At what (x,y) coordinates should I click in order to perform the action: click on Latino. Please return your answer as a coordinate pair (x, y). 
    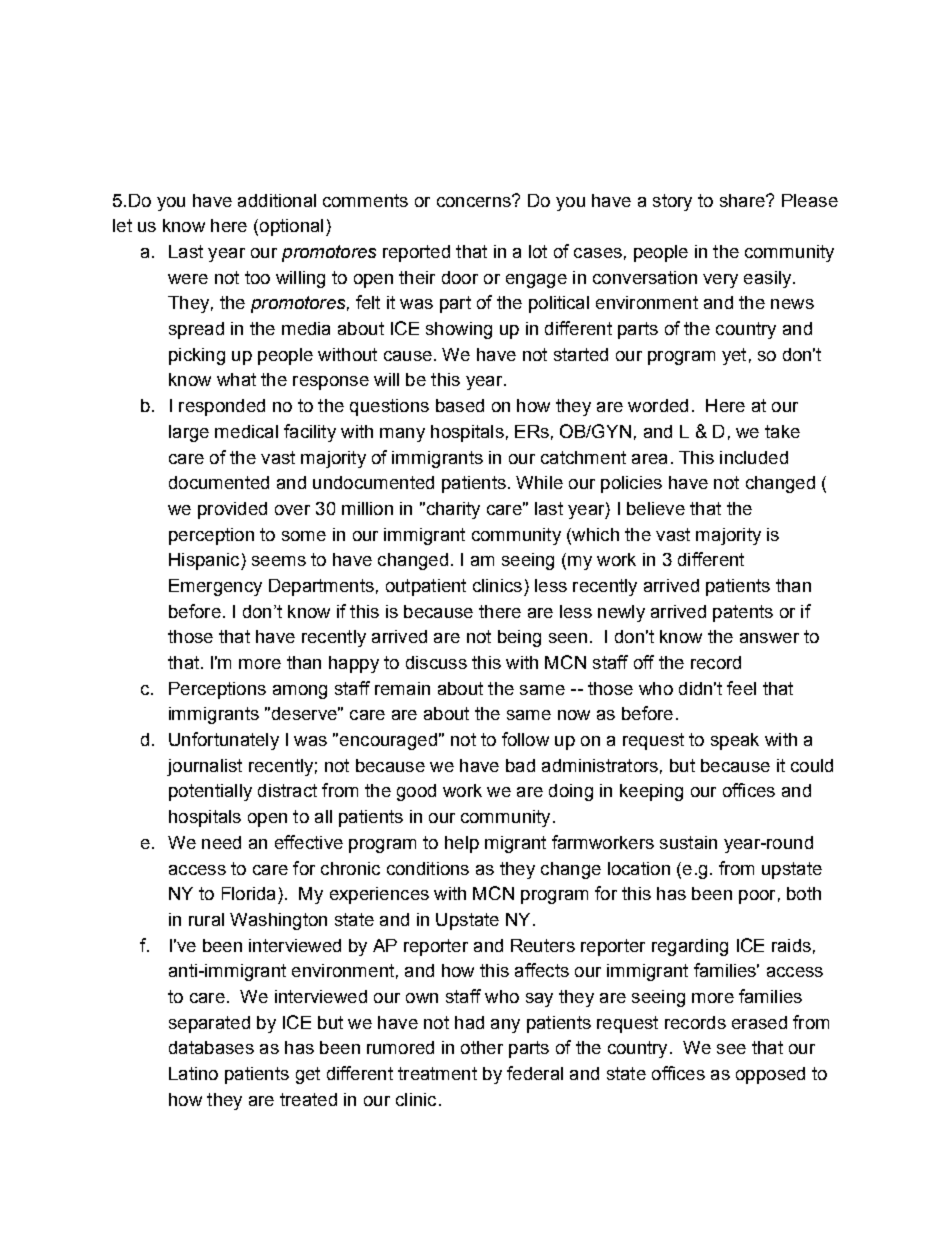
    Looking at the image, I should click on (193, 1073).
